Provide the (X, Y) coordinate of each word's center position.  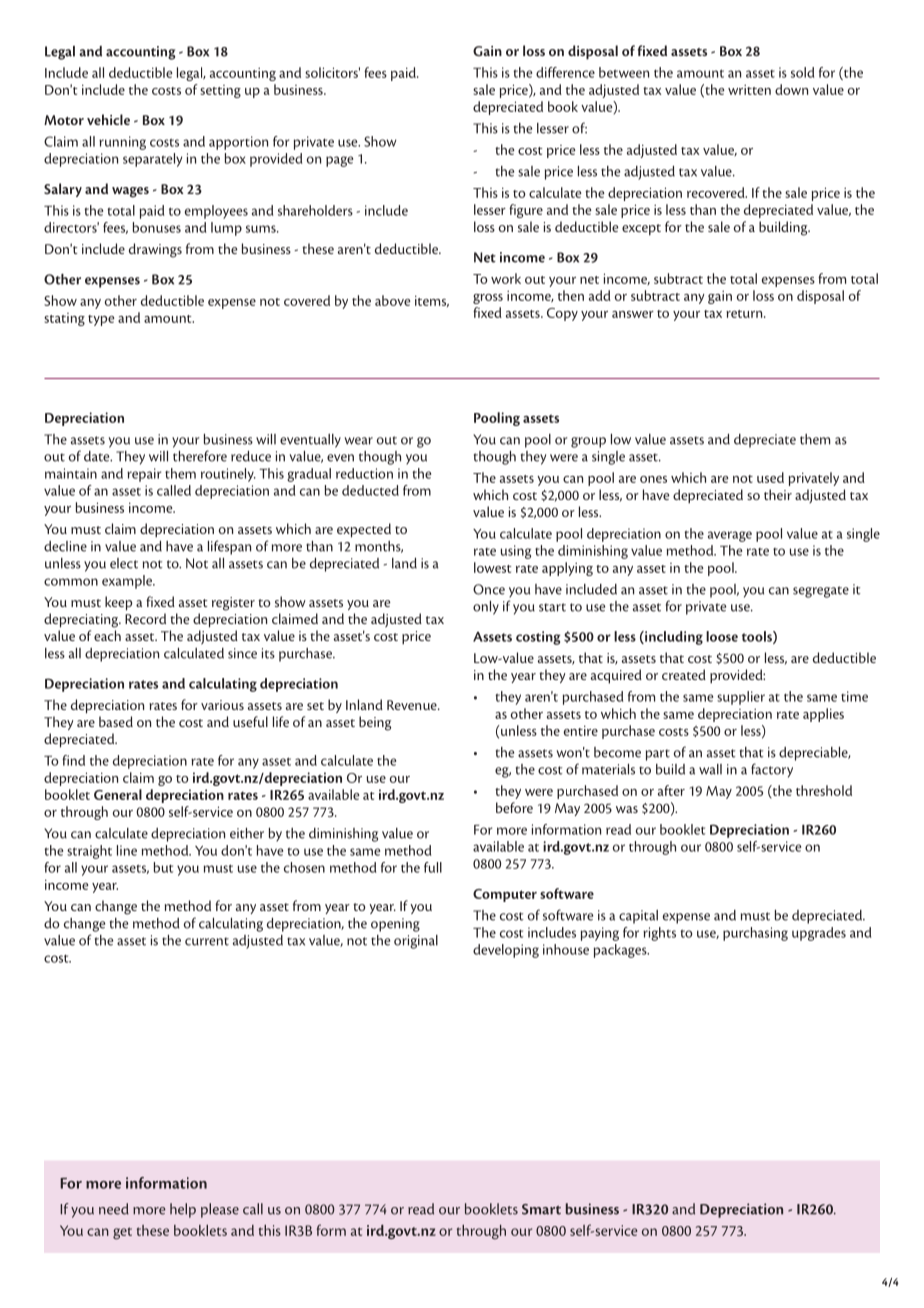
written (749, 89)
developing (506, 951)
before (514, 807)
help (183, 1210)
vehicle (108, 119)
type (101, 320)
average (730, 536)
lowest (492, 567)
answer (633, 314)
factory (772, 770)
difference (565, 72)
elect (124, 563)
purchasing (755, 934)
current (207, 941)
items (432, 301)
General (118, 794)
